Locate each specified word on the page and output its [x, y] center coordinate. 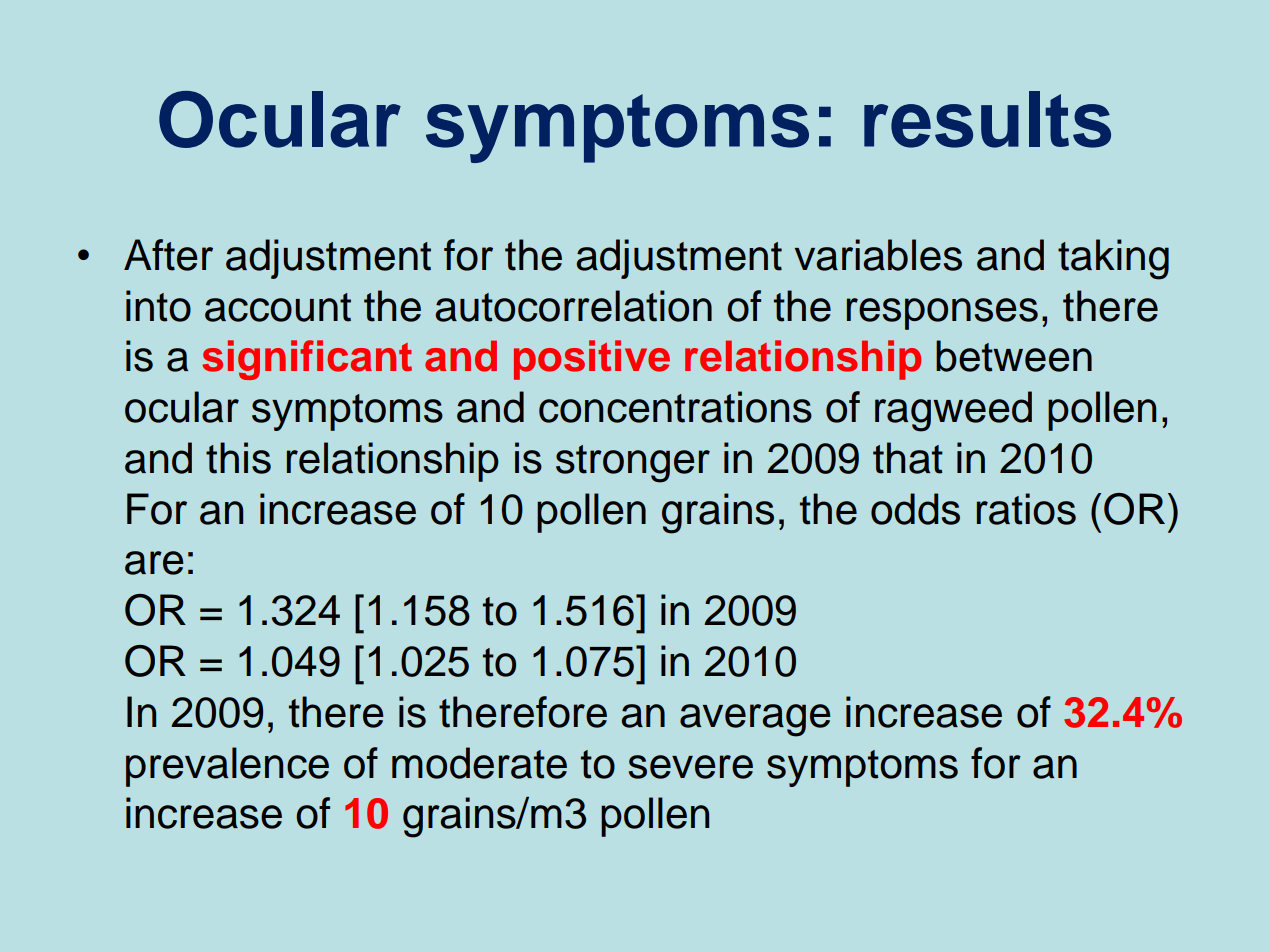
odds [915, 509]
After [168, 255]
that [908, 458]
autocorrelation [573, 306]
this [238, 458]
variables [878, 255]
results [987, 119]
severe [691, 767]
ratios [1026, 509]
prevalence [227, 767]
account [278, 307]
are [154, 563]
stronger [633, 464]
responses [942, 314]
